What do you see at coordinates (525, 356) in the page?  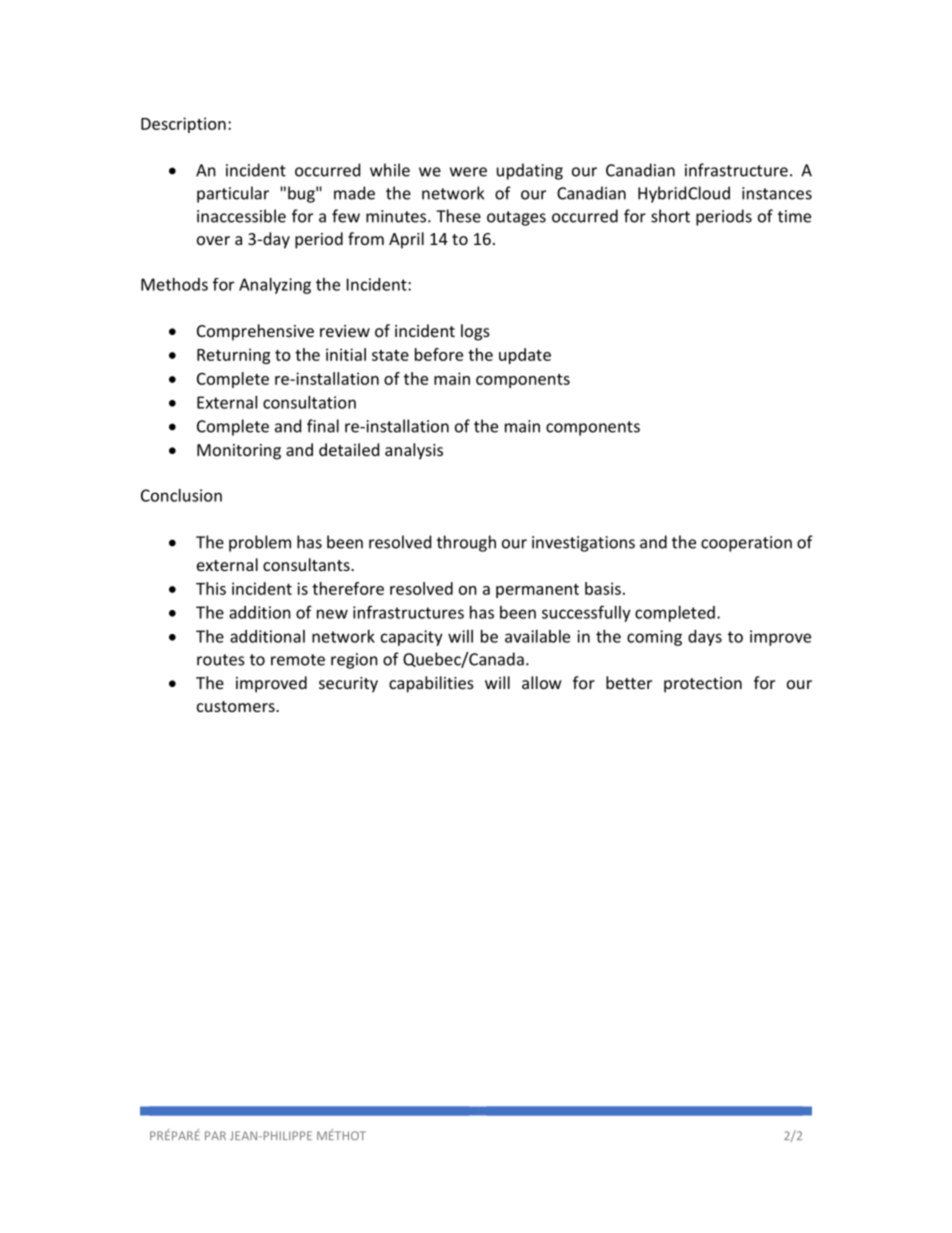 I see `update` at bounding box center [525, 356].
